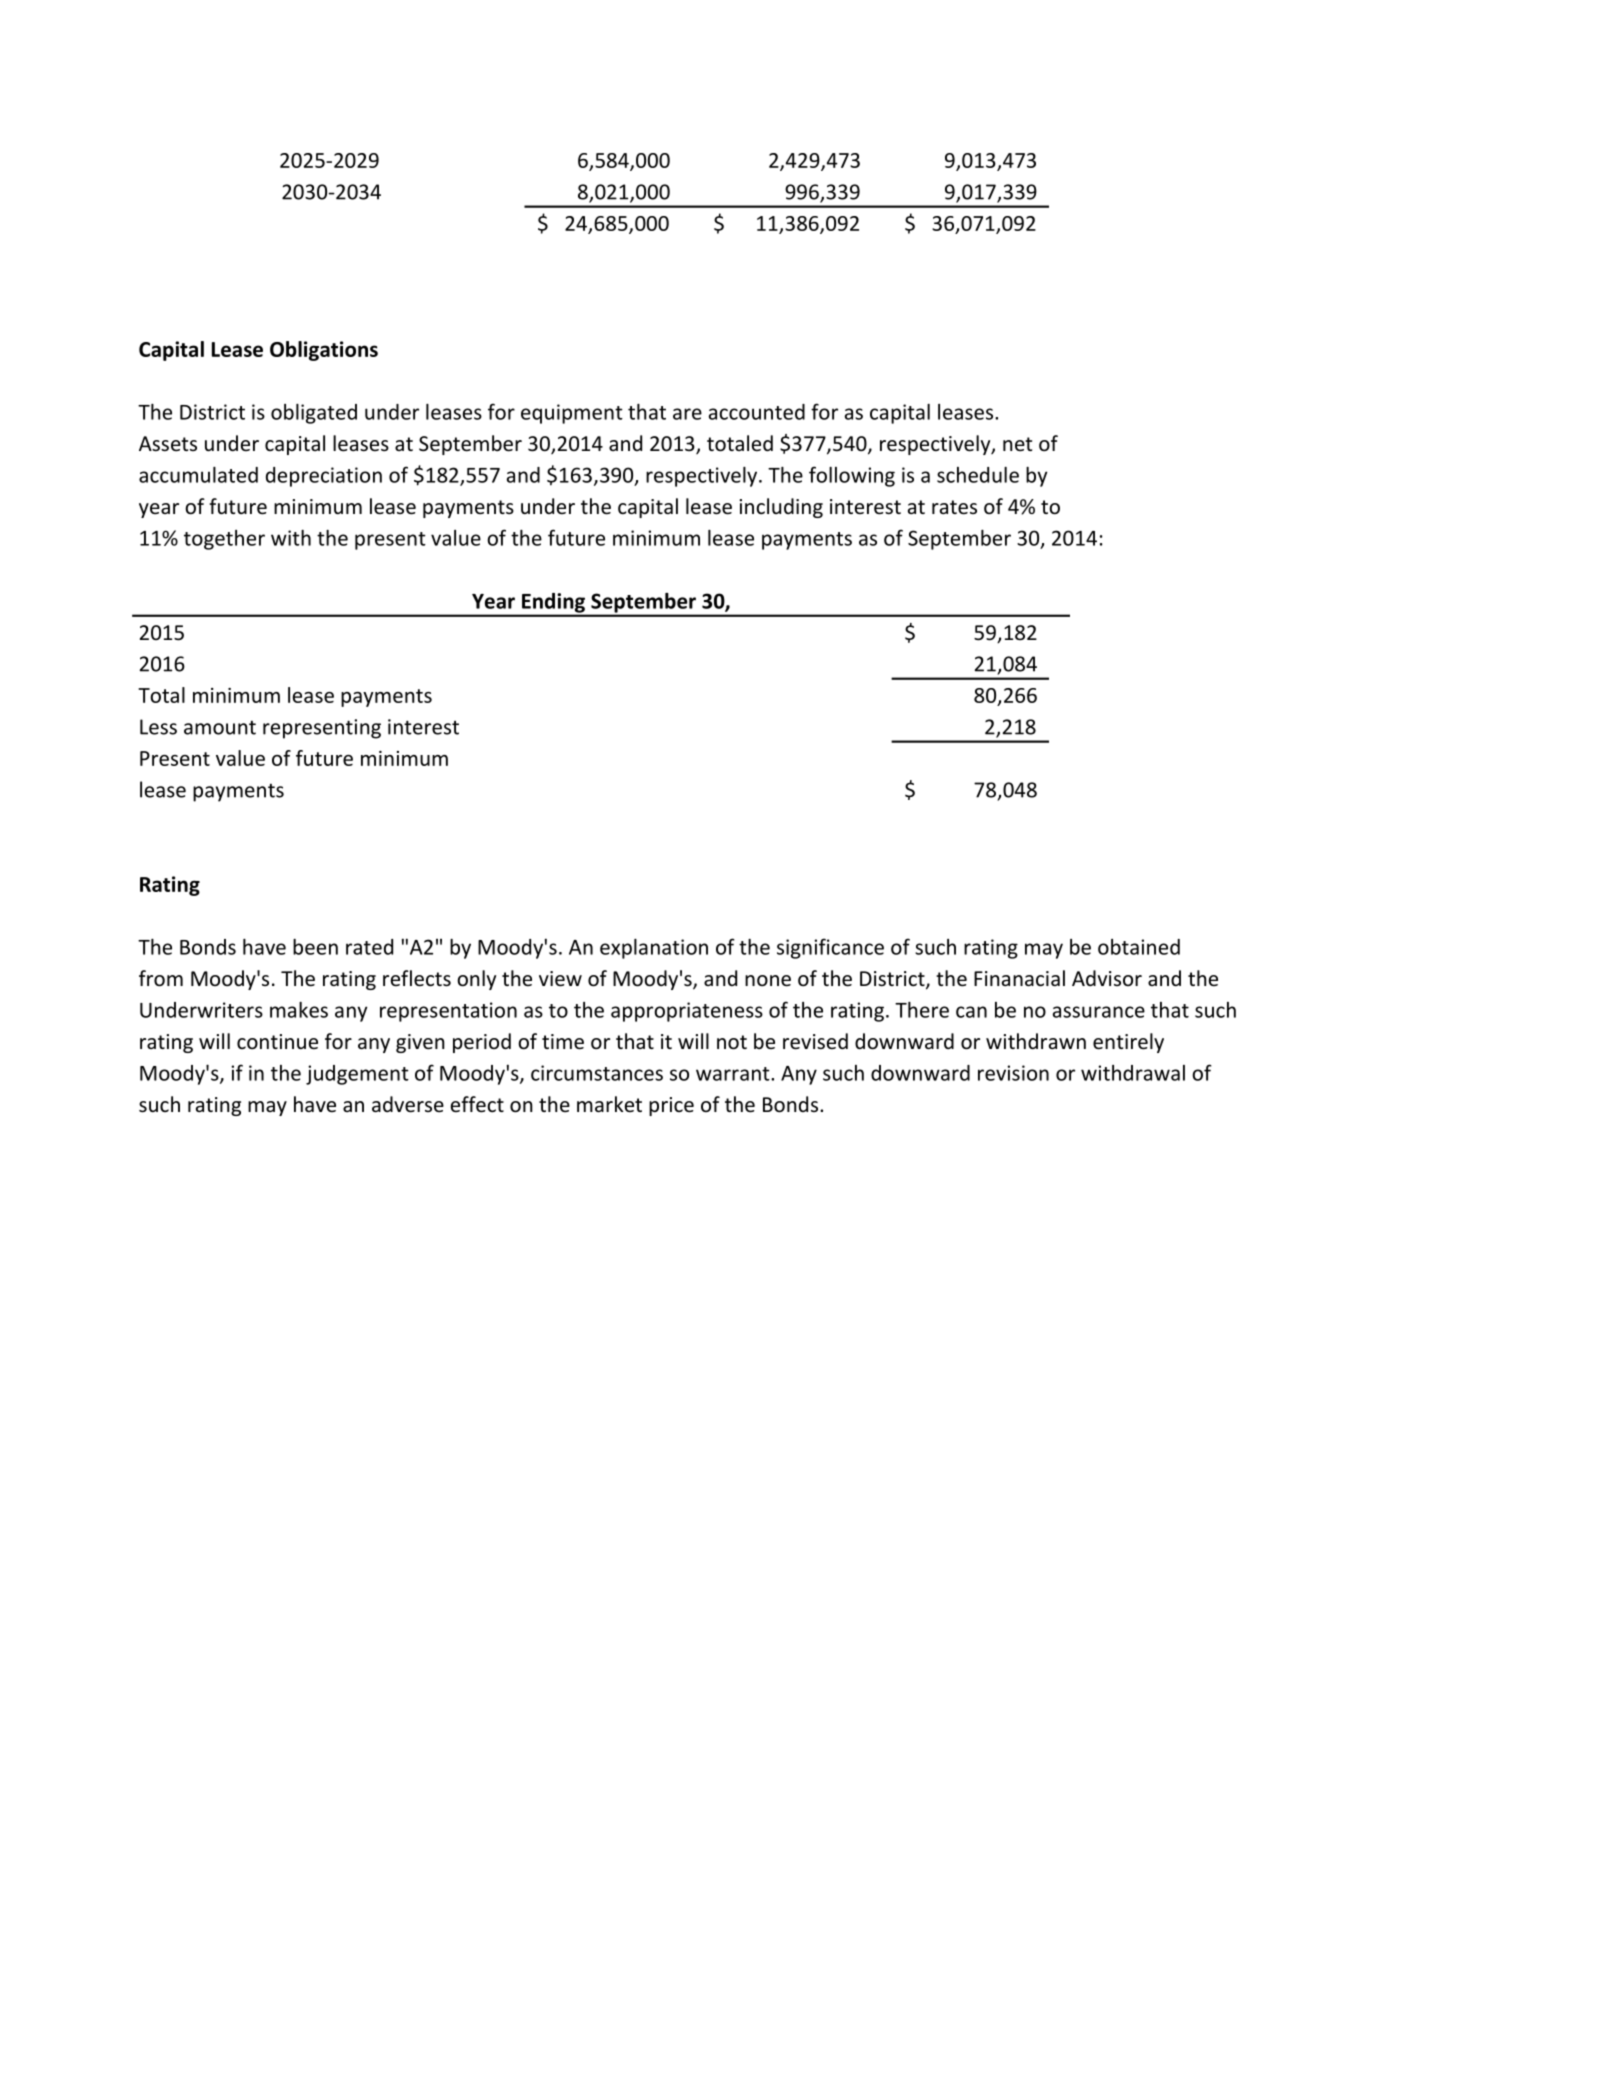 This document has width=1605, height=2077. I want to click on amount, so click(220, 727).
